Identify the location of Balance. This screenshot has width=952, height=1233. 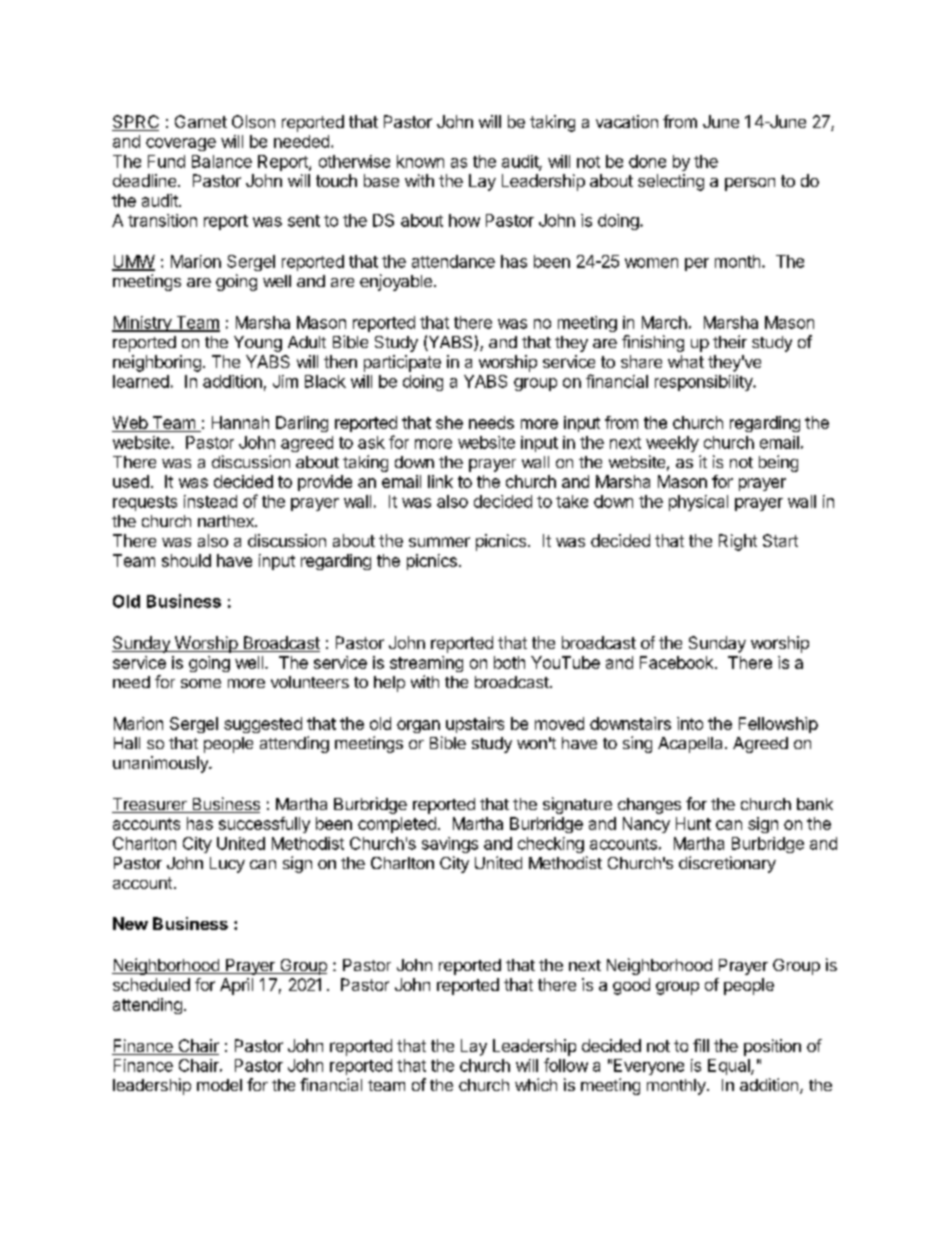
(222, 161).
